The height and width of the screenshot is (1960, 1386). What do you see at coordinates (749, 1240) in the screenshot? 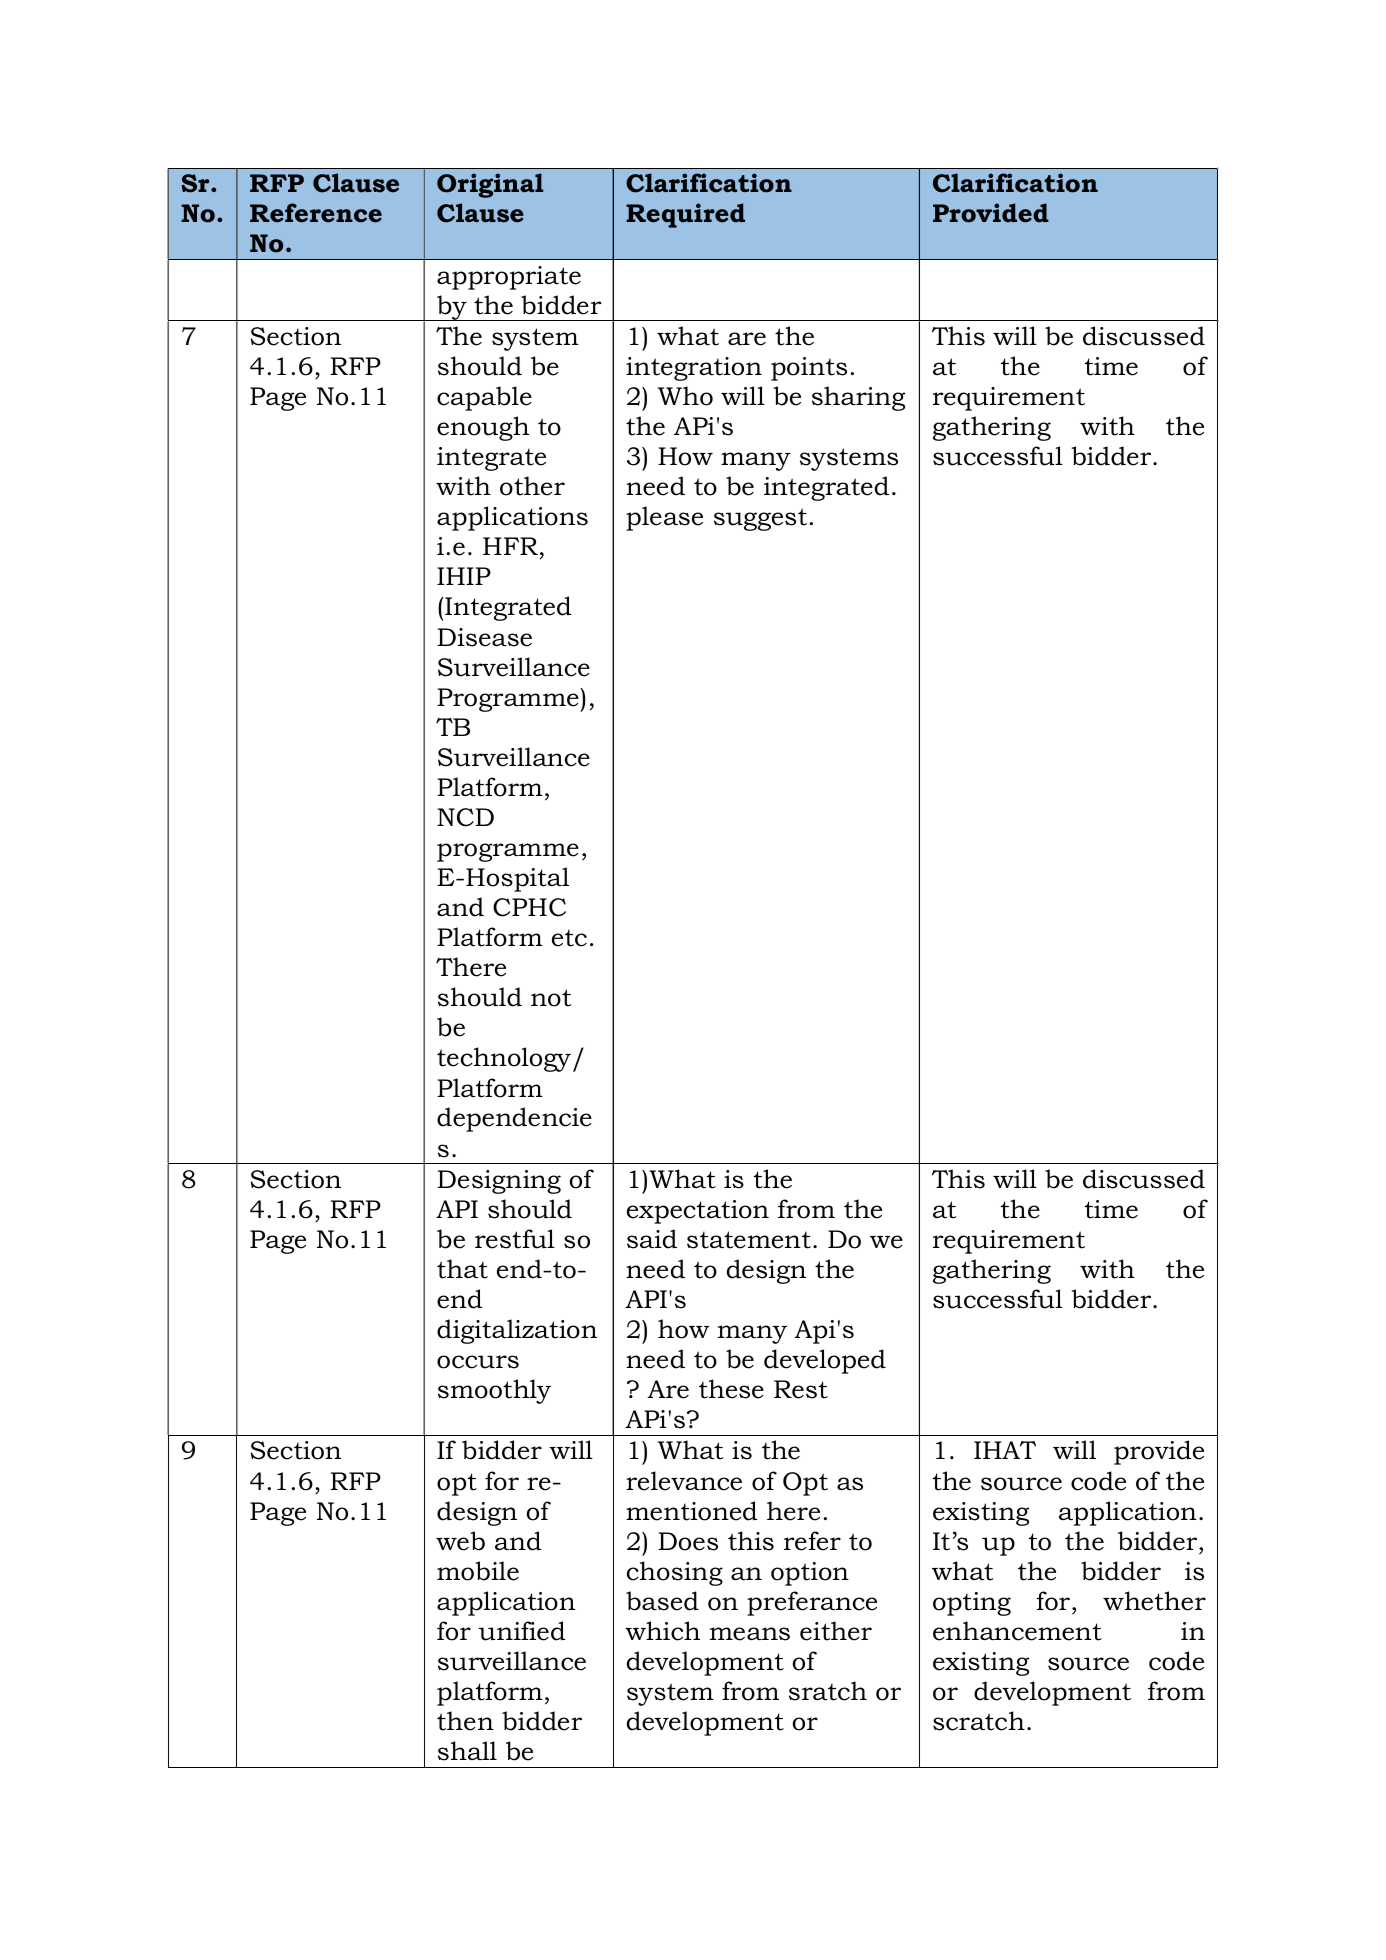
I see `statement` at bounding box center [749, 1240].
